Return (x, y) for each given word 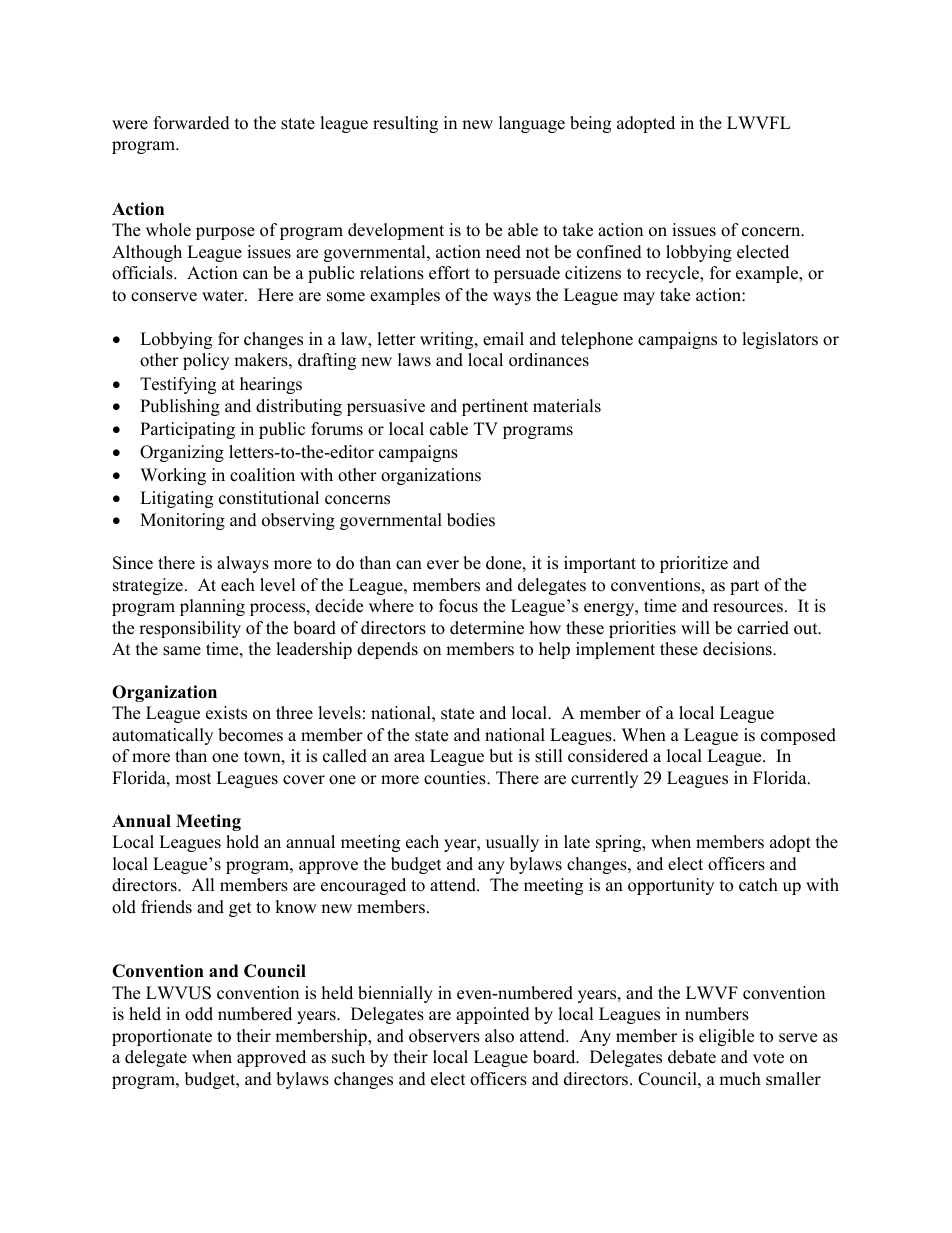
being (590, 124)
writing (448, 340)
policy (206, 361)
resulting (405, 124)
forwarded (192, 123)
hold (242, 842)
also (499, 1036)
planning (212, 607)
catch (758, 885)
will (695, 627)
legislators (780, 340)
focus (458, 606)
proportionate (162, 1037)
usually (512, 843)
